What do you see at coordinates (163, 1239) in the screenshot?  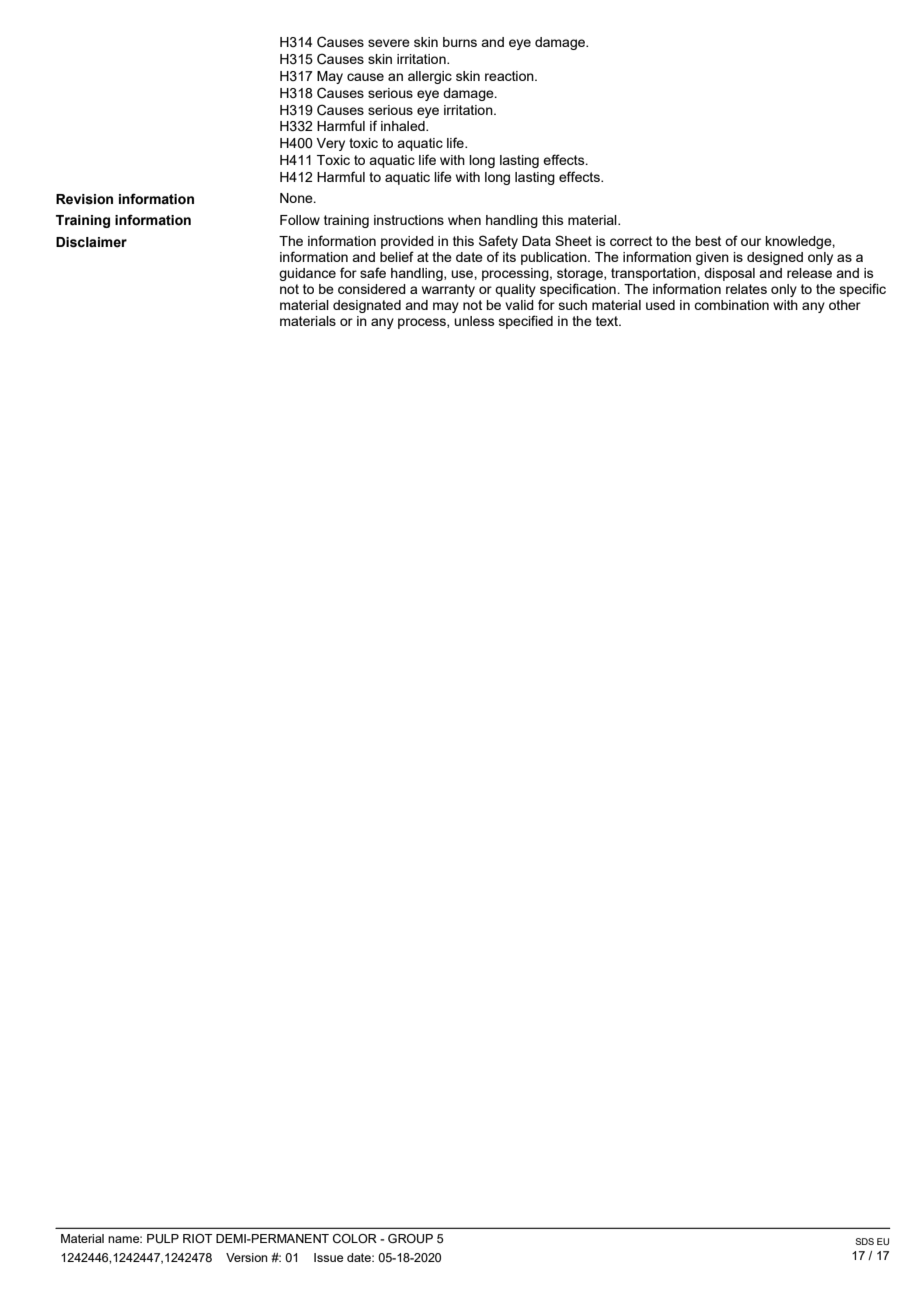 I see `PULP` at bounding box center [163, 1239].
